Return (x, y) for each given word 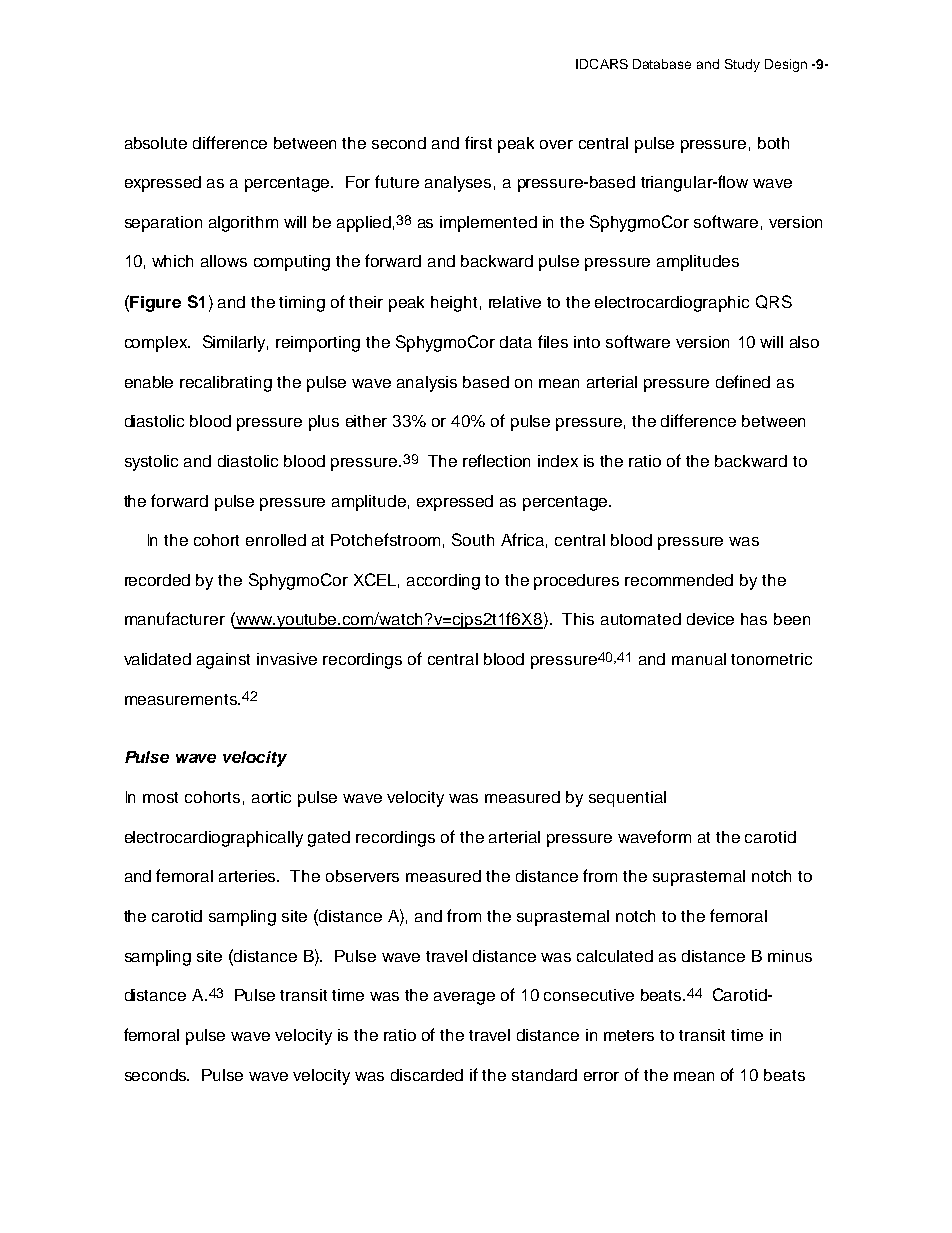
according (443, 582)
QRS (774, 302)
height (454, 304)
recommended (679, 580)
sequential (627, 799)
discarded (427, 1075)
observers (362, 876)
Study (742, 65)
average (464, 998)
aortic (271, 797)
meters (629, 1035)
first (478, 142)
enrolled (276, 540)
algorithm (243, 224)
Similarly (235, 343)
